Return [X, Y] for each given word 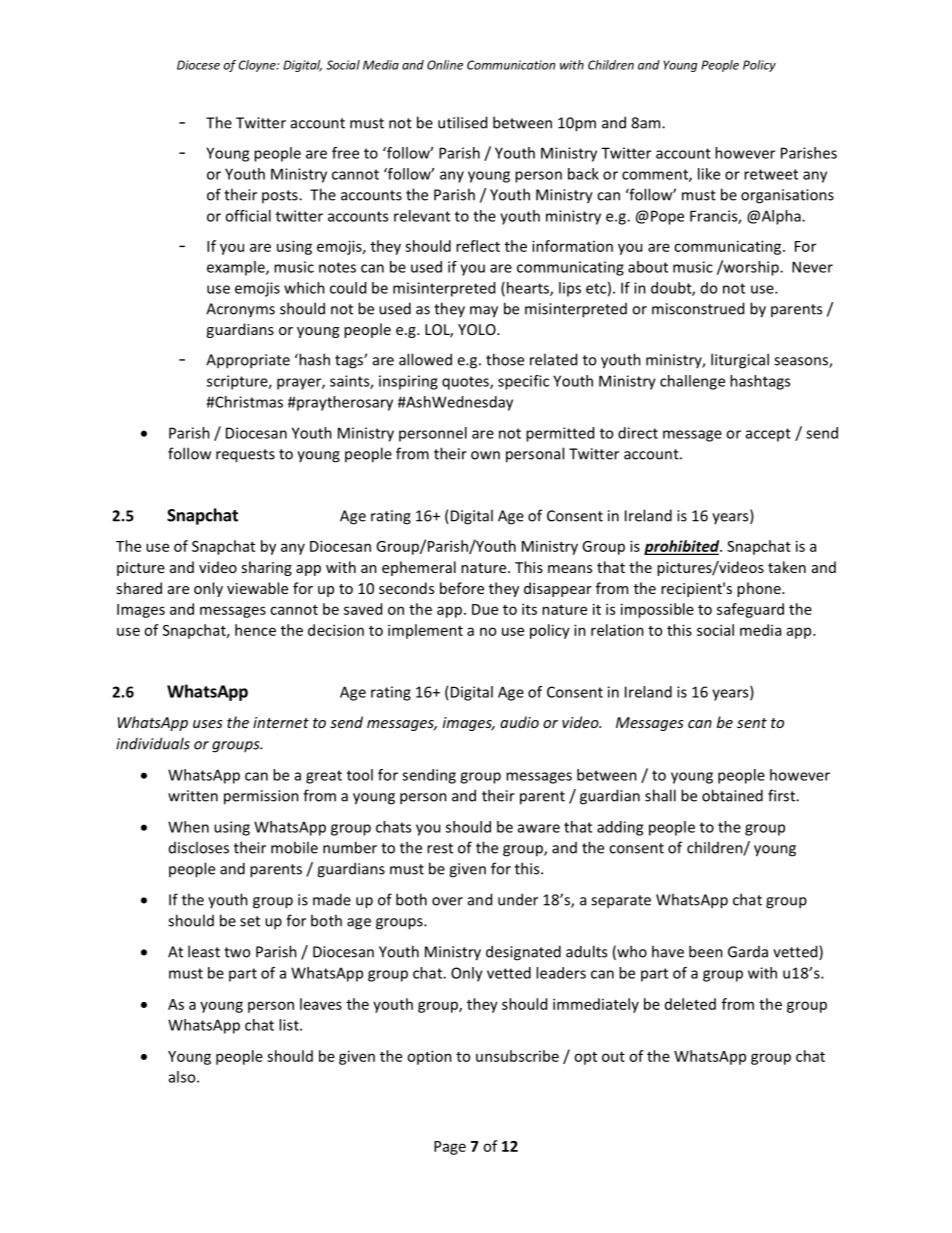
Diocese [198, 65]
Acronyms [240, 310]
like [709, 174]
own [485, 455]
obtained [732, 795]
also [183, 1077]
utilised [462, 122]
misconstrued [698, 308]
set [250, 921]
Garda [748, 952]
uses [208, 724]
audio [519, 722]
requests [245, 456]
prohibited [683, 547]
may [484, 312]
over [447, 901]
